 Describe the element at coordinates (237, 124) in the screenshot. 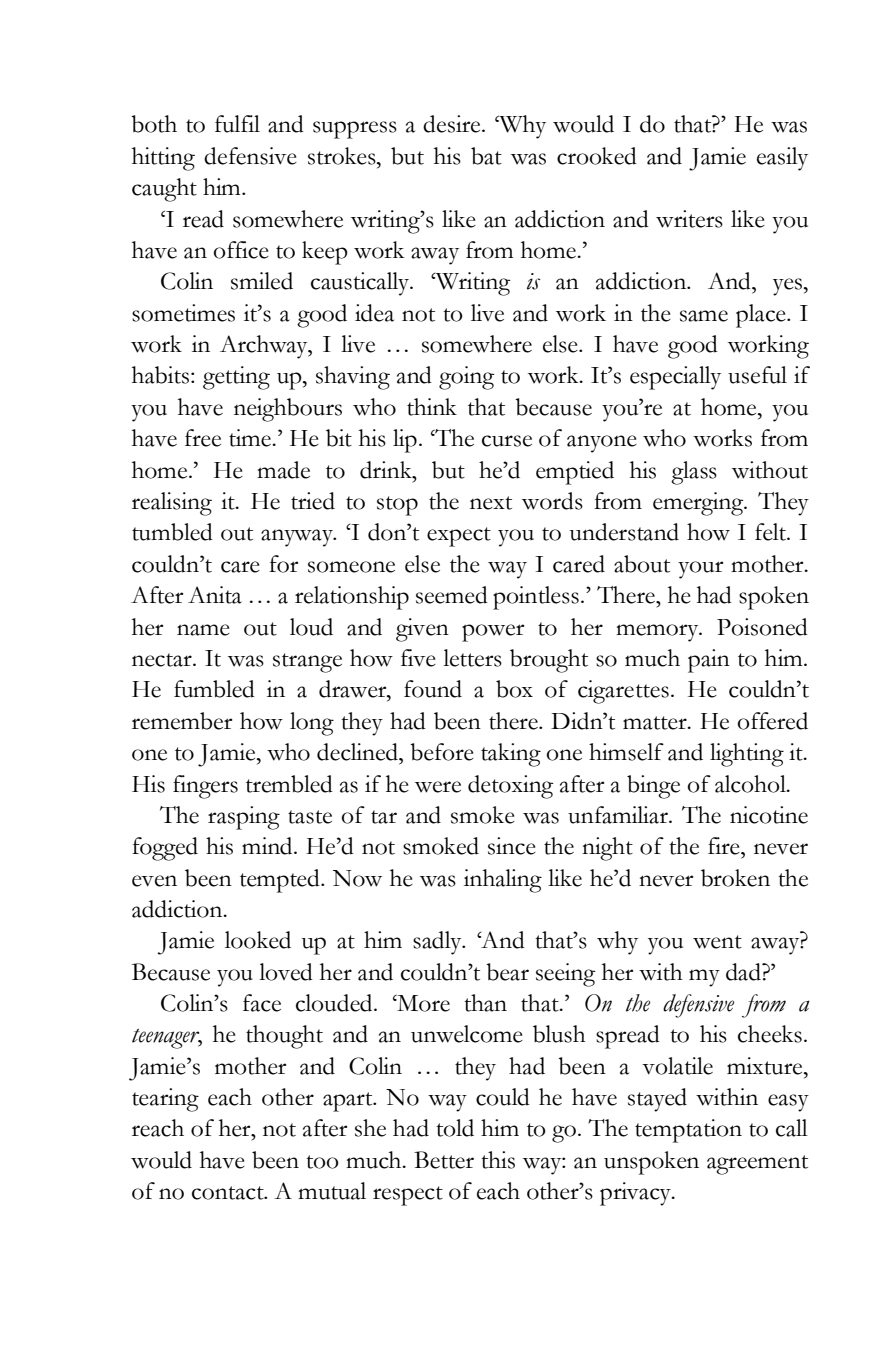

I see `fulfil` at that location.
